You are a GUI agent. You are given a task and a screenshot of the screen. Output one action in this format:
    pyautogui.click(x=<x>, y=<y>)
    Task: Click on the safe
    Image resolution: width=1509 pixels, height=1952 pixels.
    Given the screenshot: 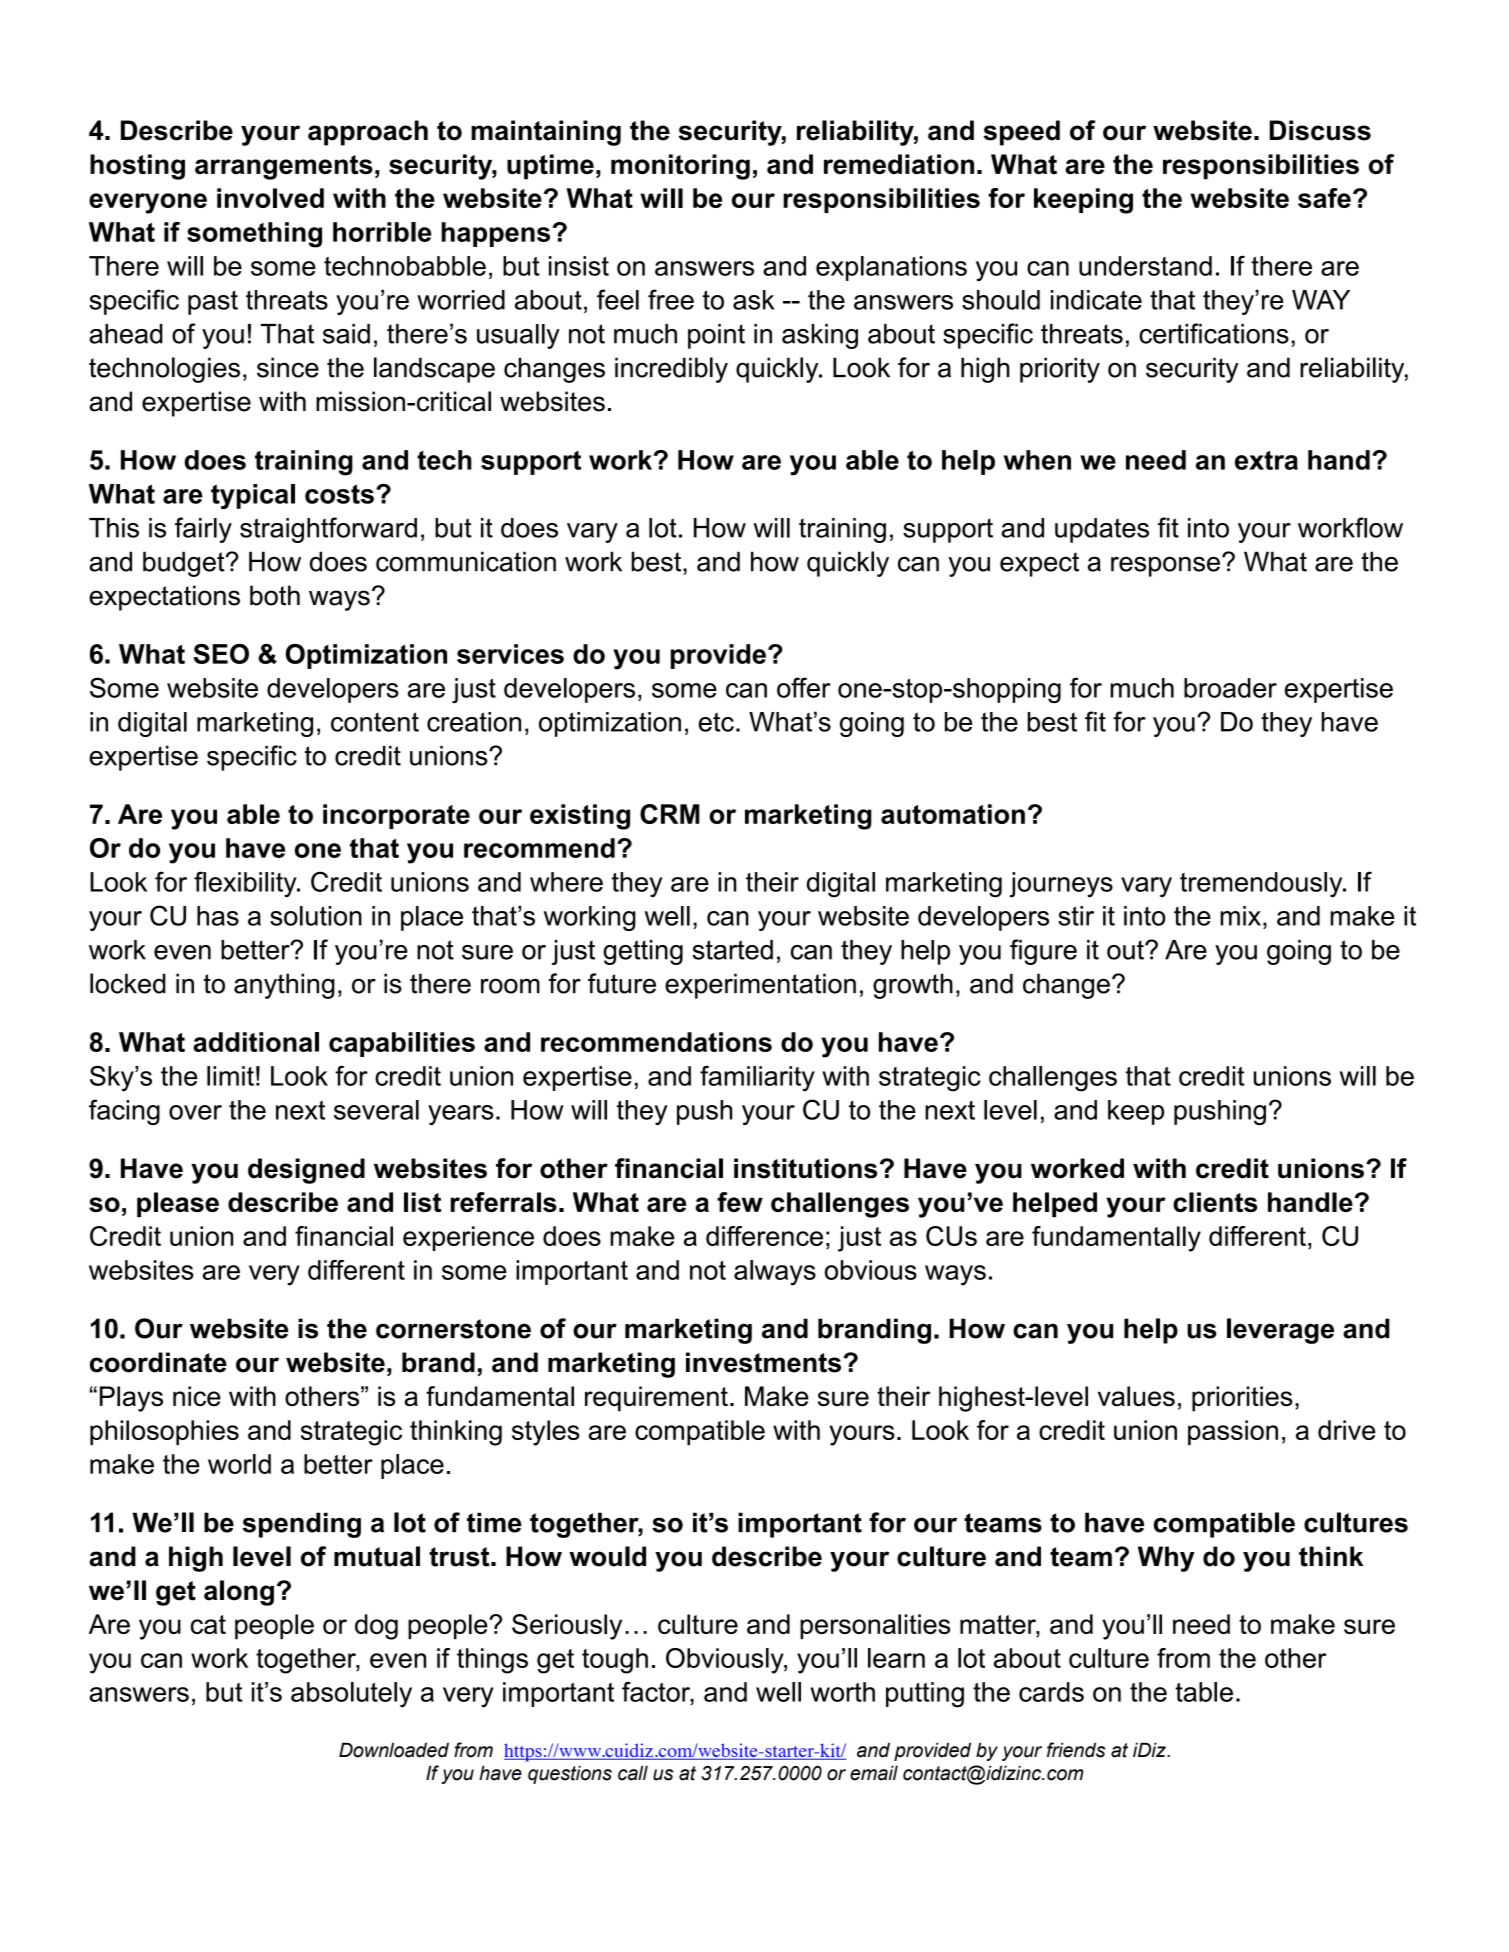 What is the action you would take?
    pyautogui.click(x=1324, y=198)
